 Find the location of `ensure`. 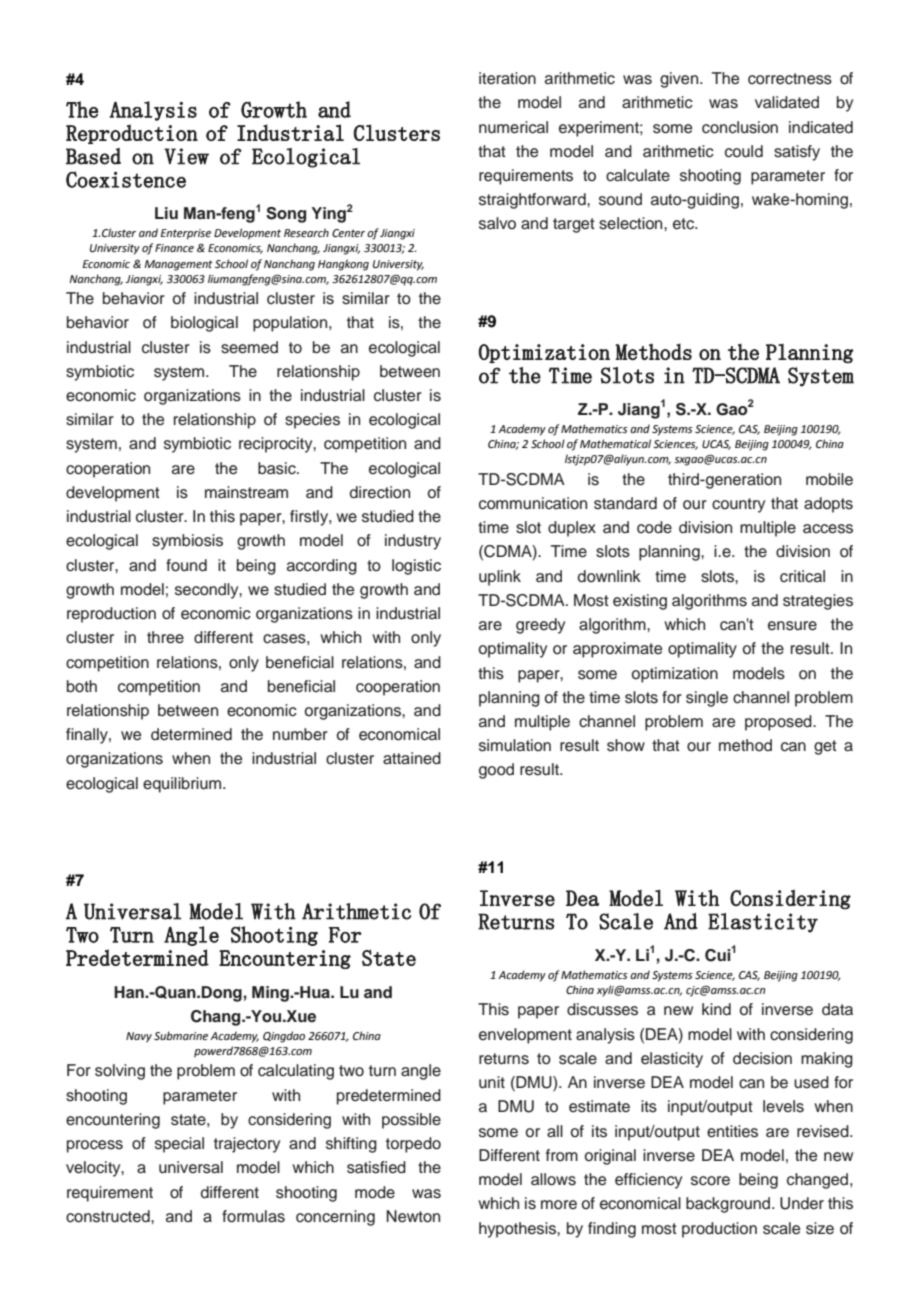

ensure is located at coordinates (792, 626).
